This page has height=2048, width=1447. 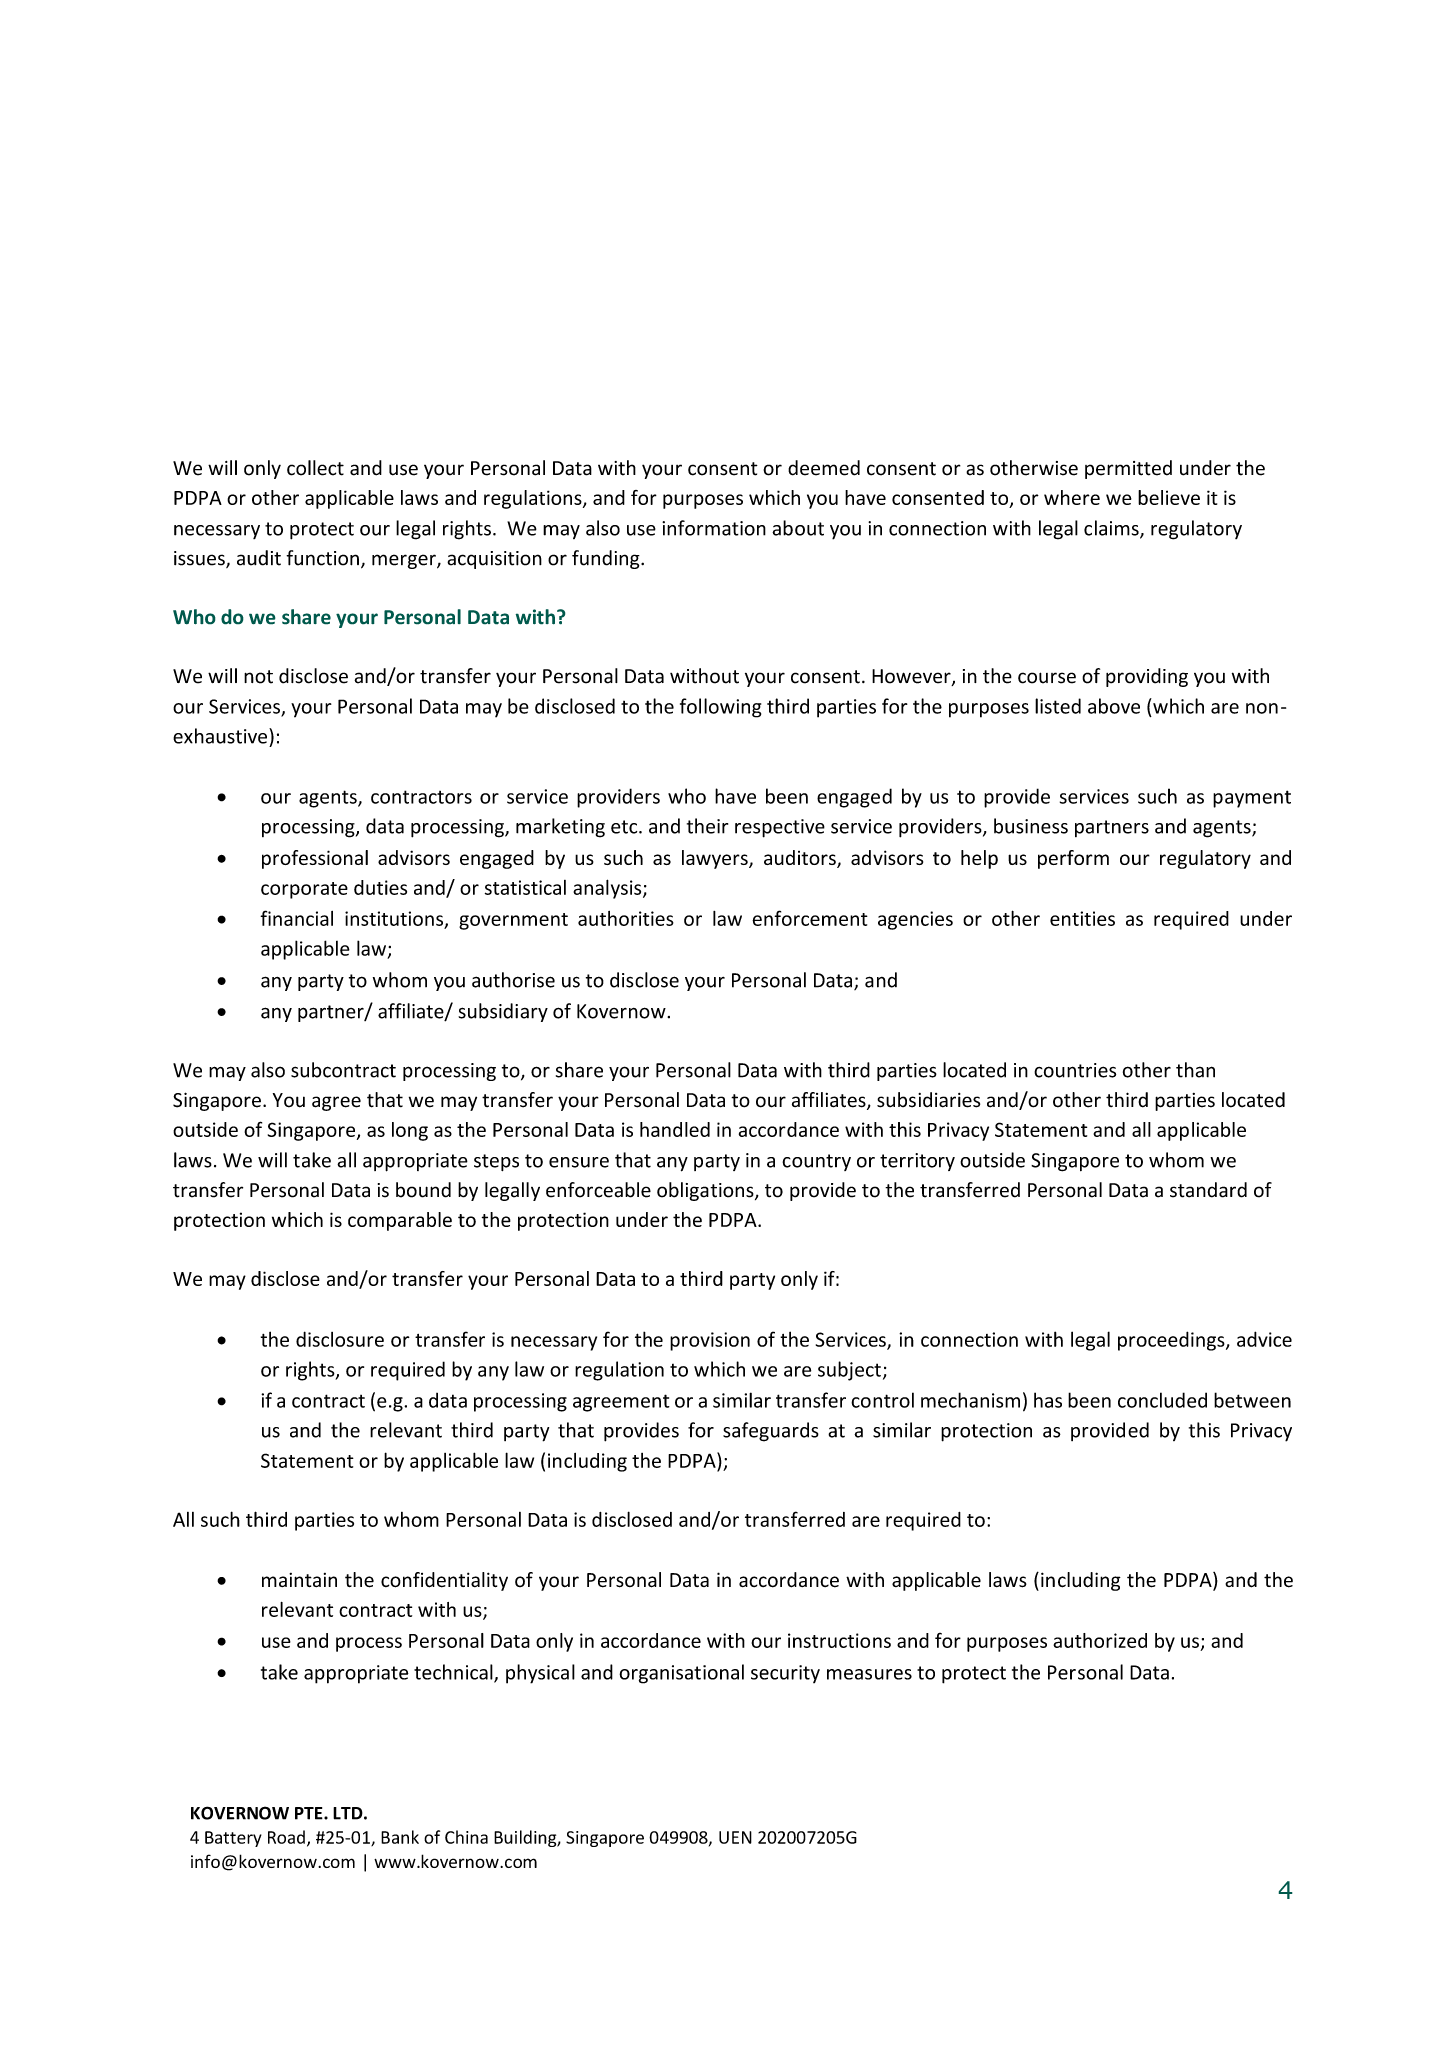 I want to click on about, so click(x=798, y=528).
